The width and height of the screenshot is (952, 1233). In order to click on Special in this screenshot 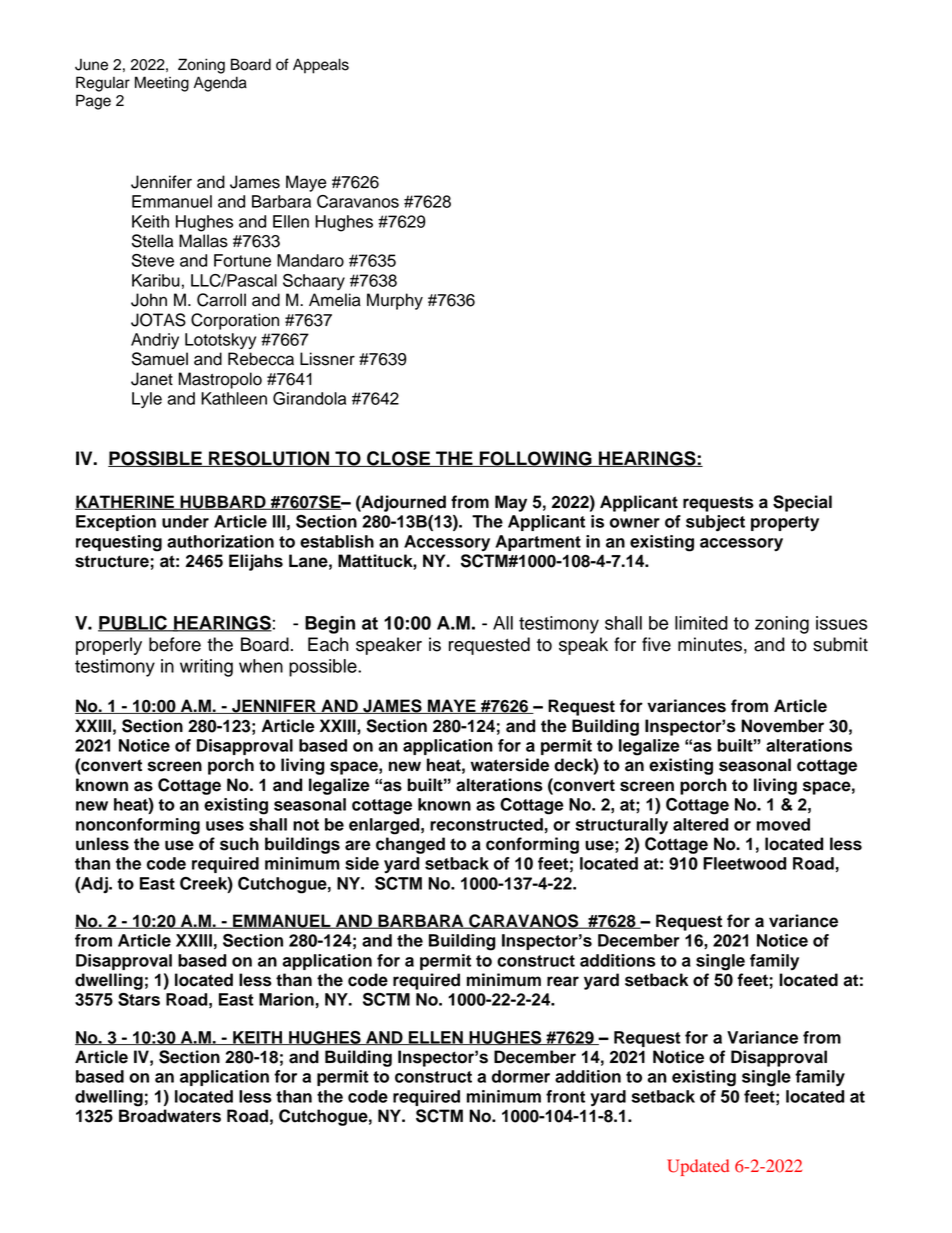, I will do `click(802, 503)`.
